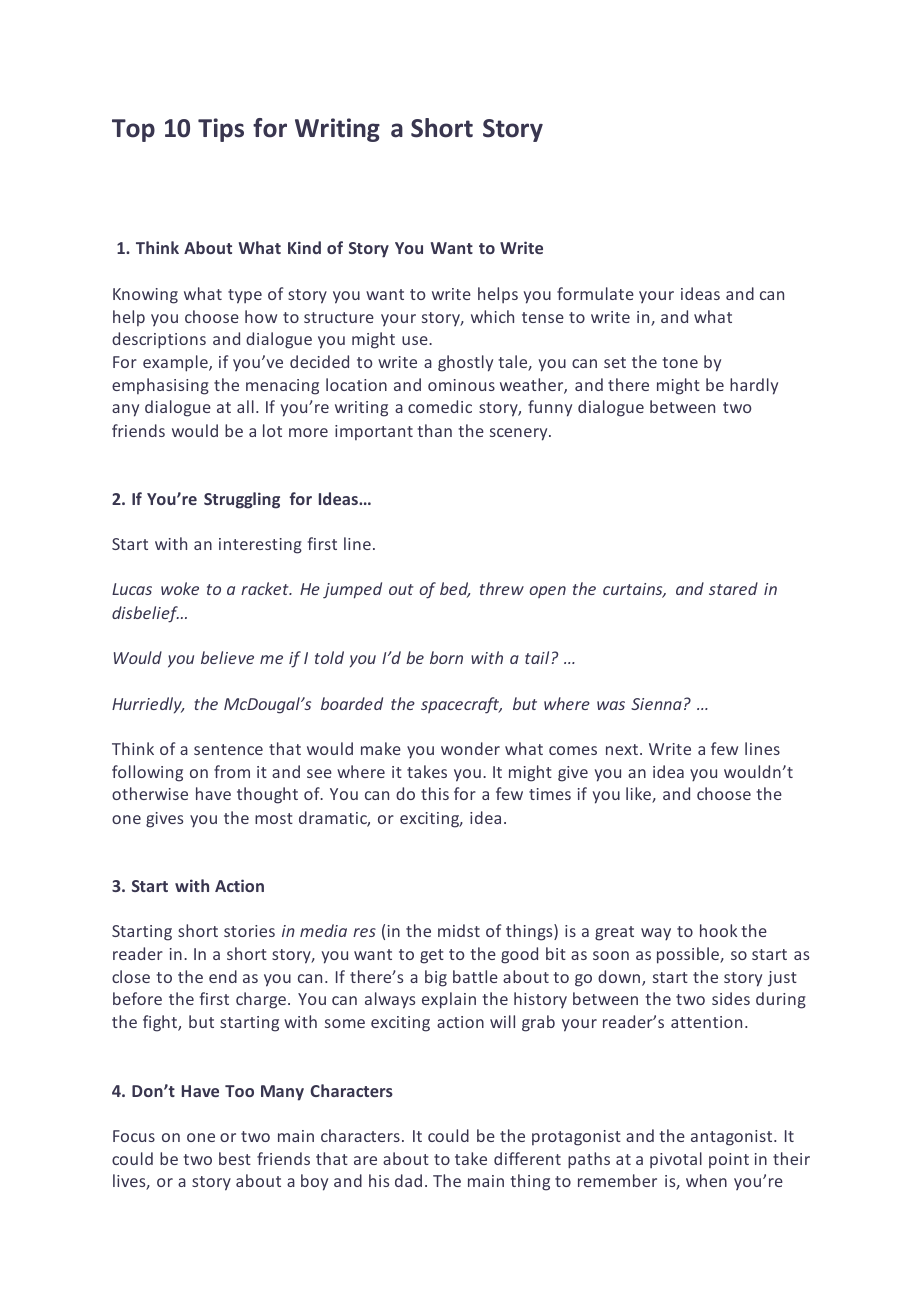 This screenshot has height=1308, width=924. I want to click on formulate, so click(595, 293).
